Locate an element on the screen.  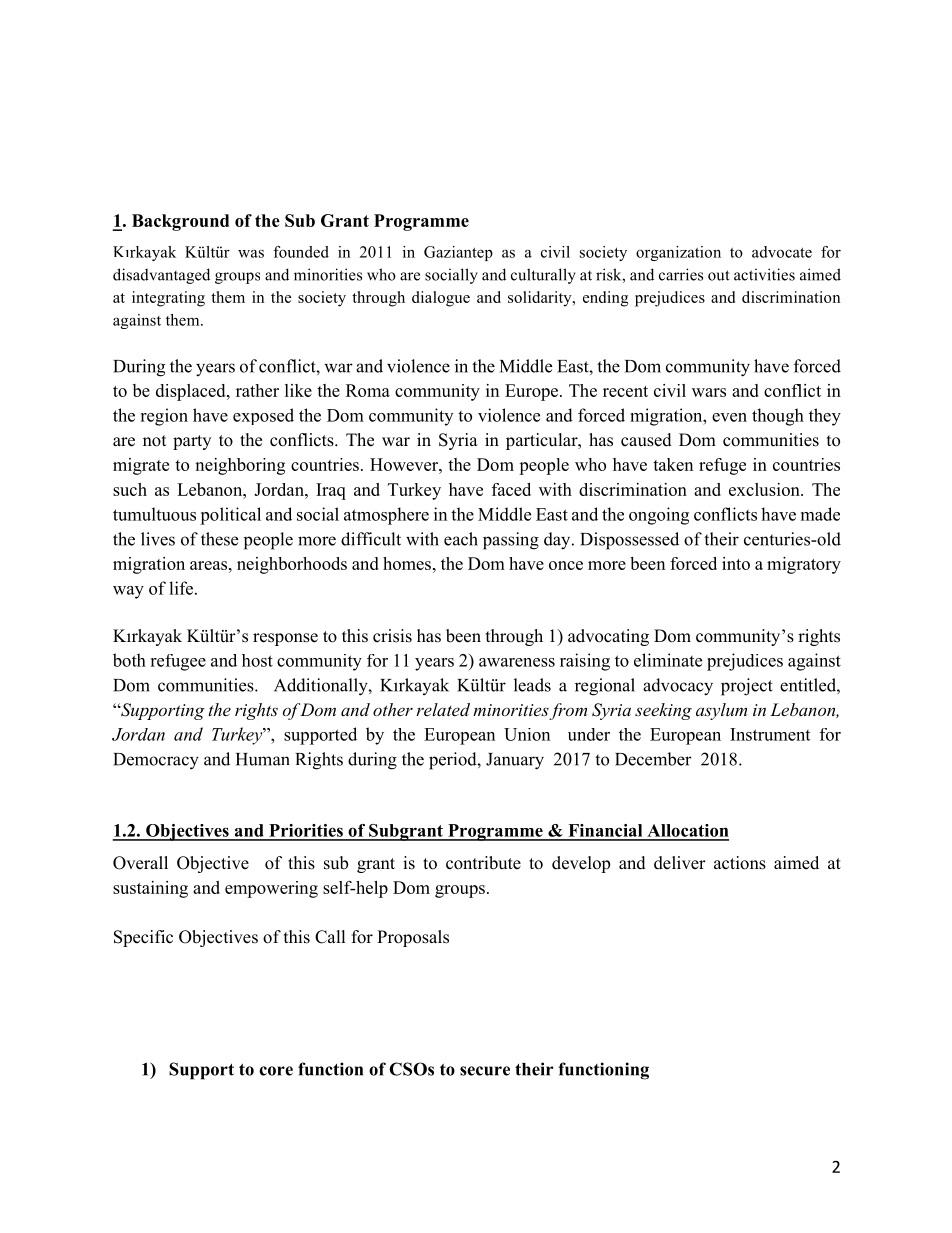
core is located at coordinates (276, 1071).
